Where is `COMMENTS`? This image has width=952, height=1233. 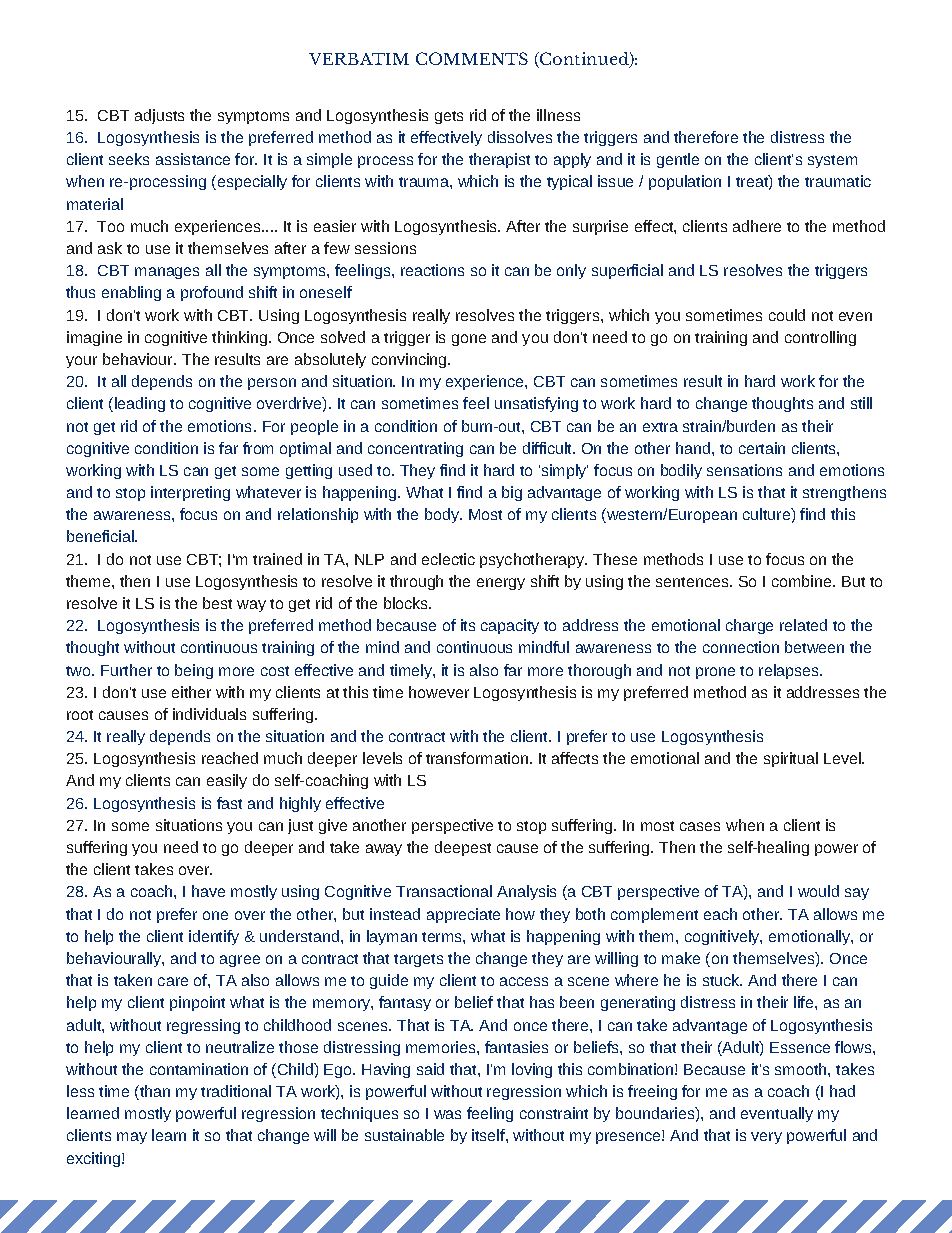 COMMENTS is located at coordinates (472, 58).
